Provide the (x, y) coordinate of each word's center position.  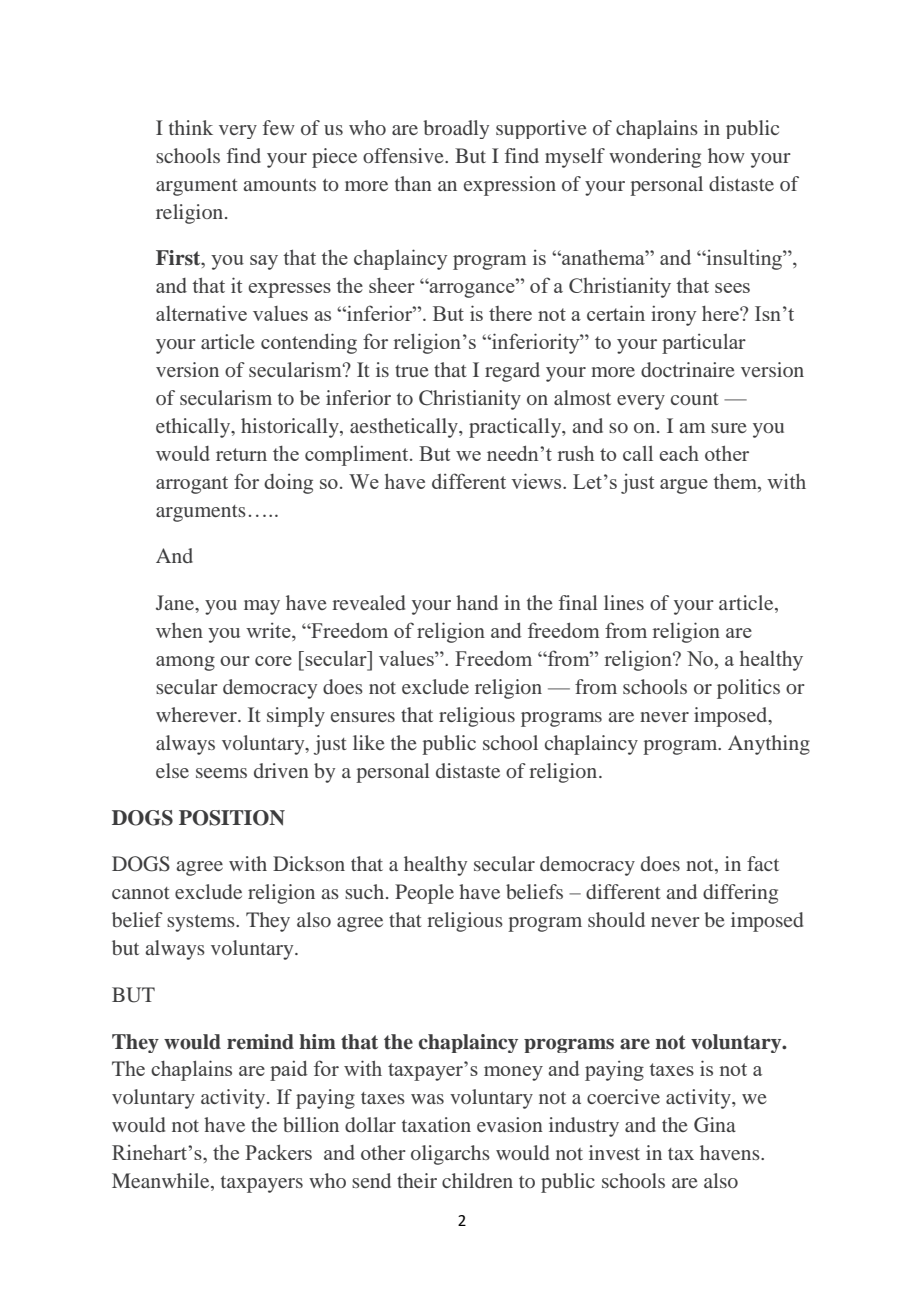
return (241, 454)
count (695, 399)
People (424, 894)
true (411, 371)
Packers (278, 1152)
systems (202, 923)
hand (477, 602)
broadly (456, 129)
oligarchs (450, 1155)
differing (740, 894)
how (726, 155)
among (185, 663)
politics (748, 689)
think (191, 127)
